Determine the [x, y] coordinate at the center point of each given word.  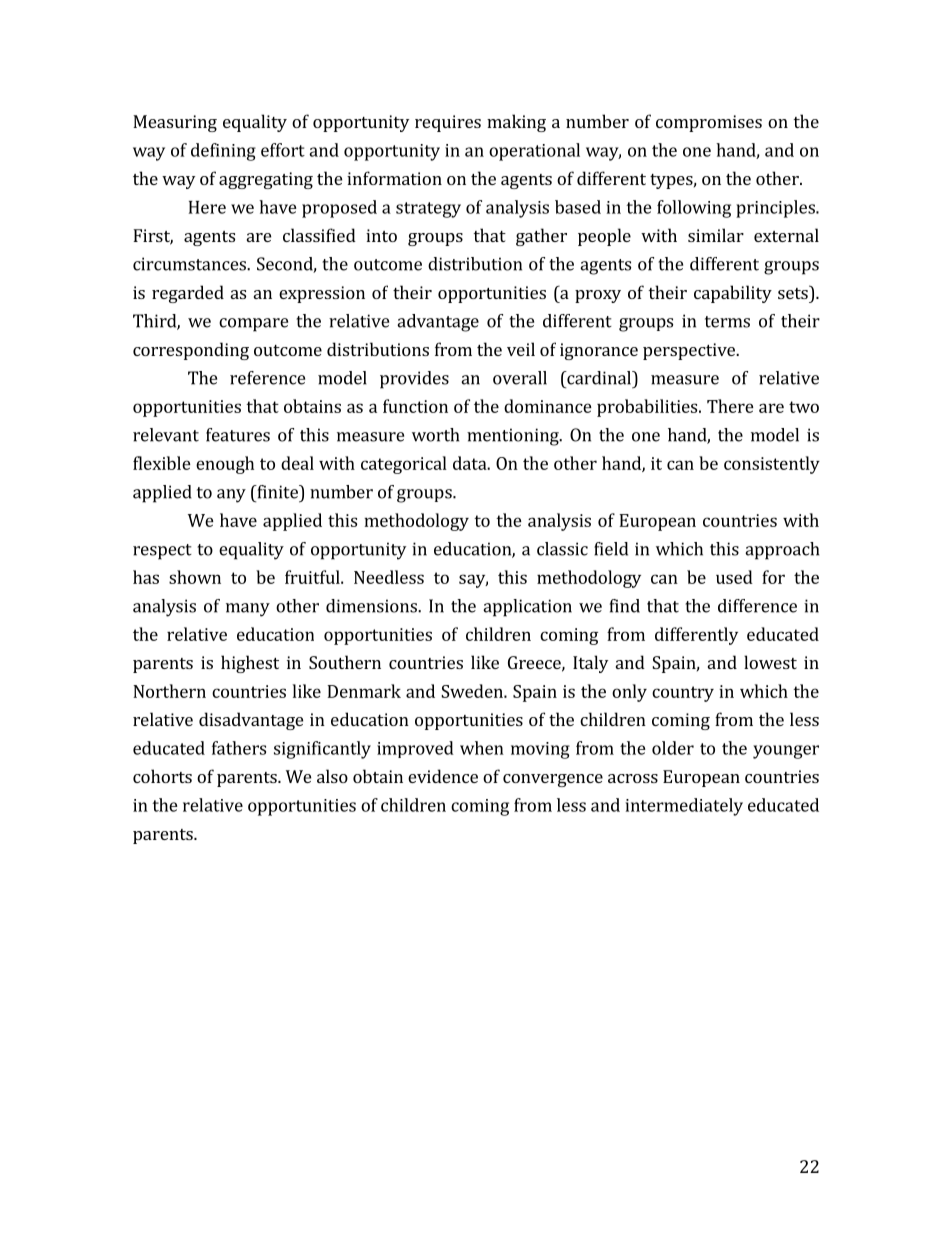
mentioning [514, 437]
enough [225, 465]
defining [223, 152]
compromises [709, 123]
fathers [239, 748]
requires [448, 123]
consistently [772, 465]
